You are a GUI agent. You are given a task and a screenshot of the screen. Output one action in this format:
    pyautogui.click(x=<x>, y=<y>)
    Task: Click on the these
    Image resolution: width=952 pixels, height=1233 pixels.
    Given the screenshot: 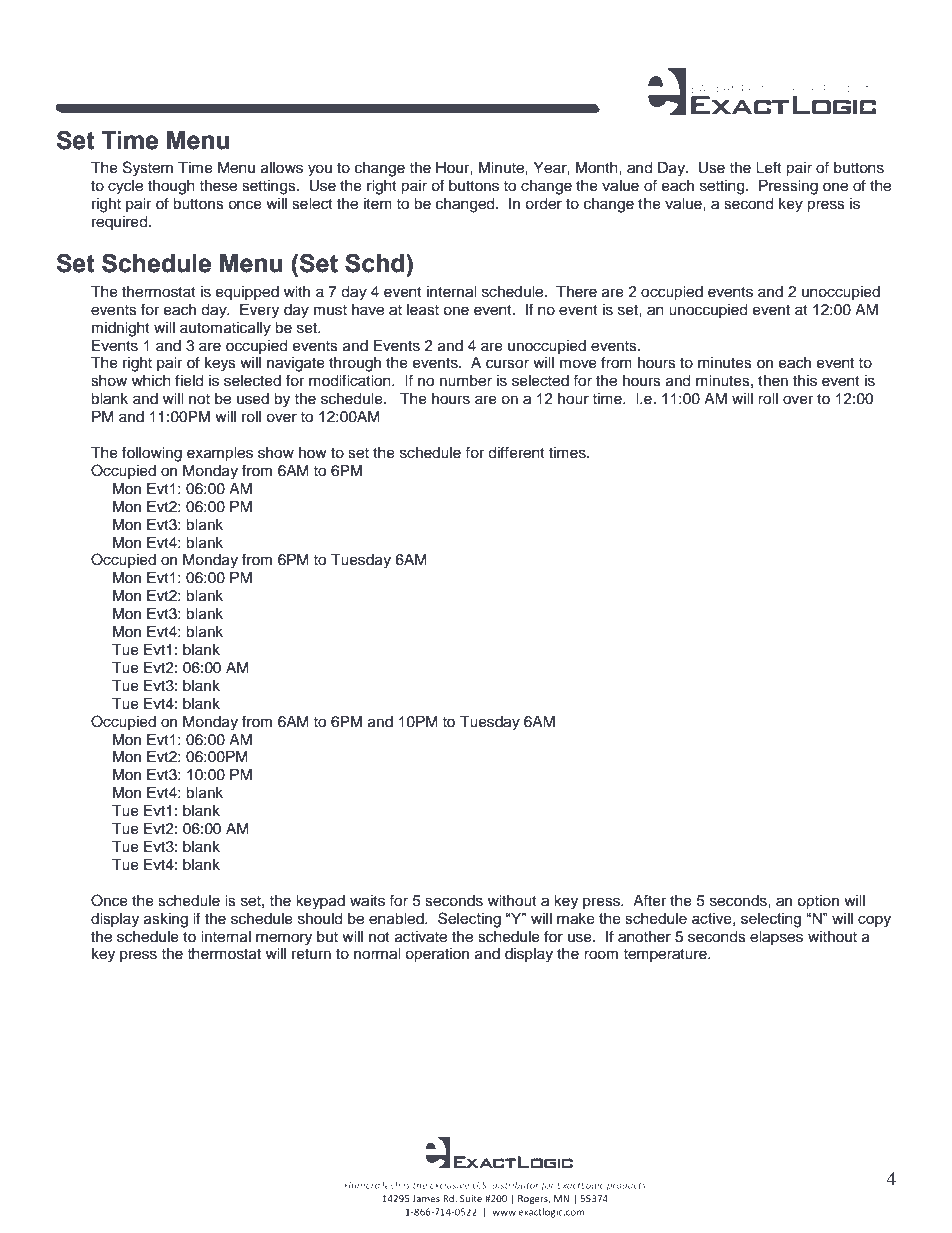 What is the action you would take?
    pyautogui.click(x=218, y=186)
